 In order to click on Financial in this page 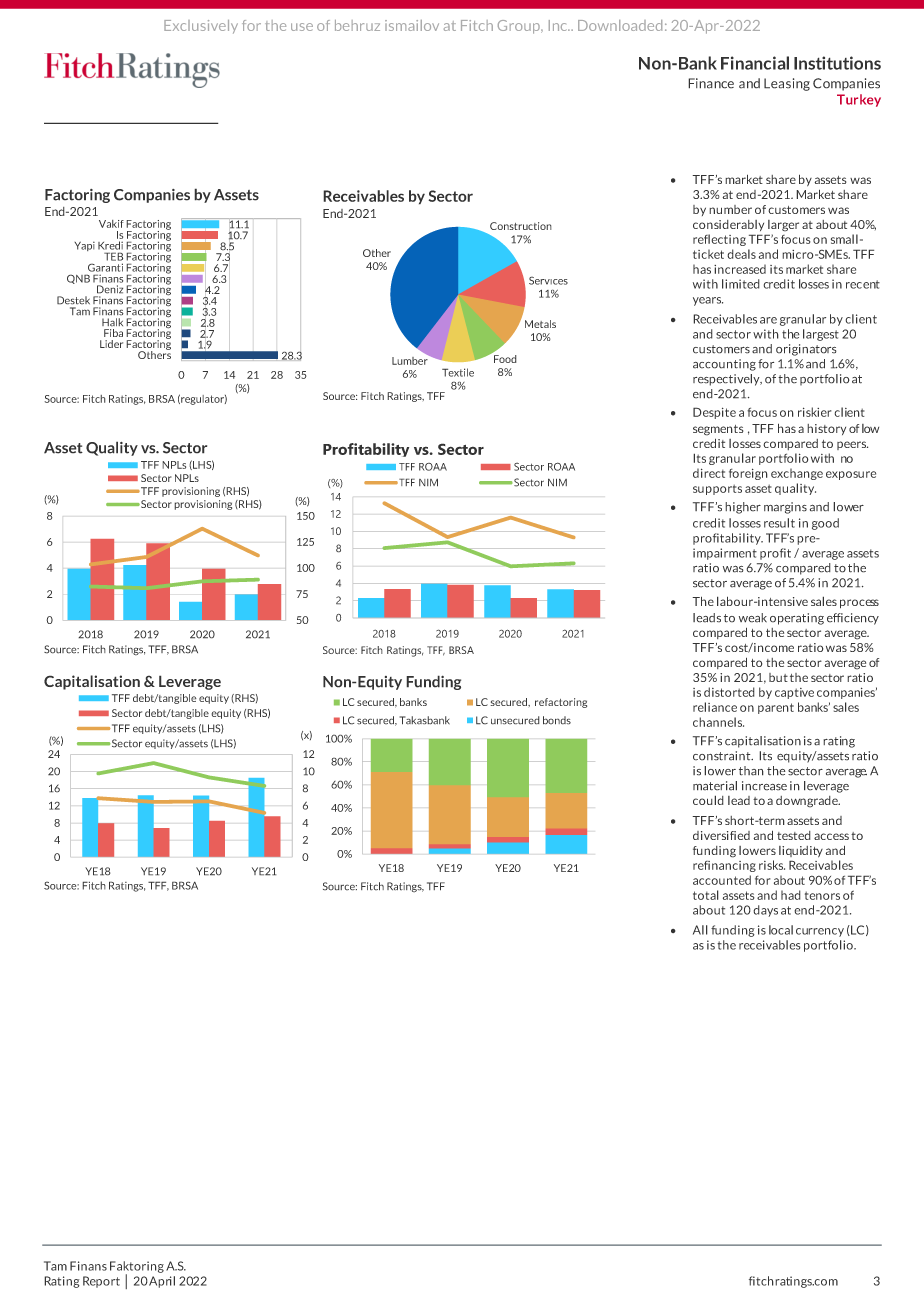, I will do `click(755, 63)`.
